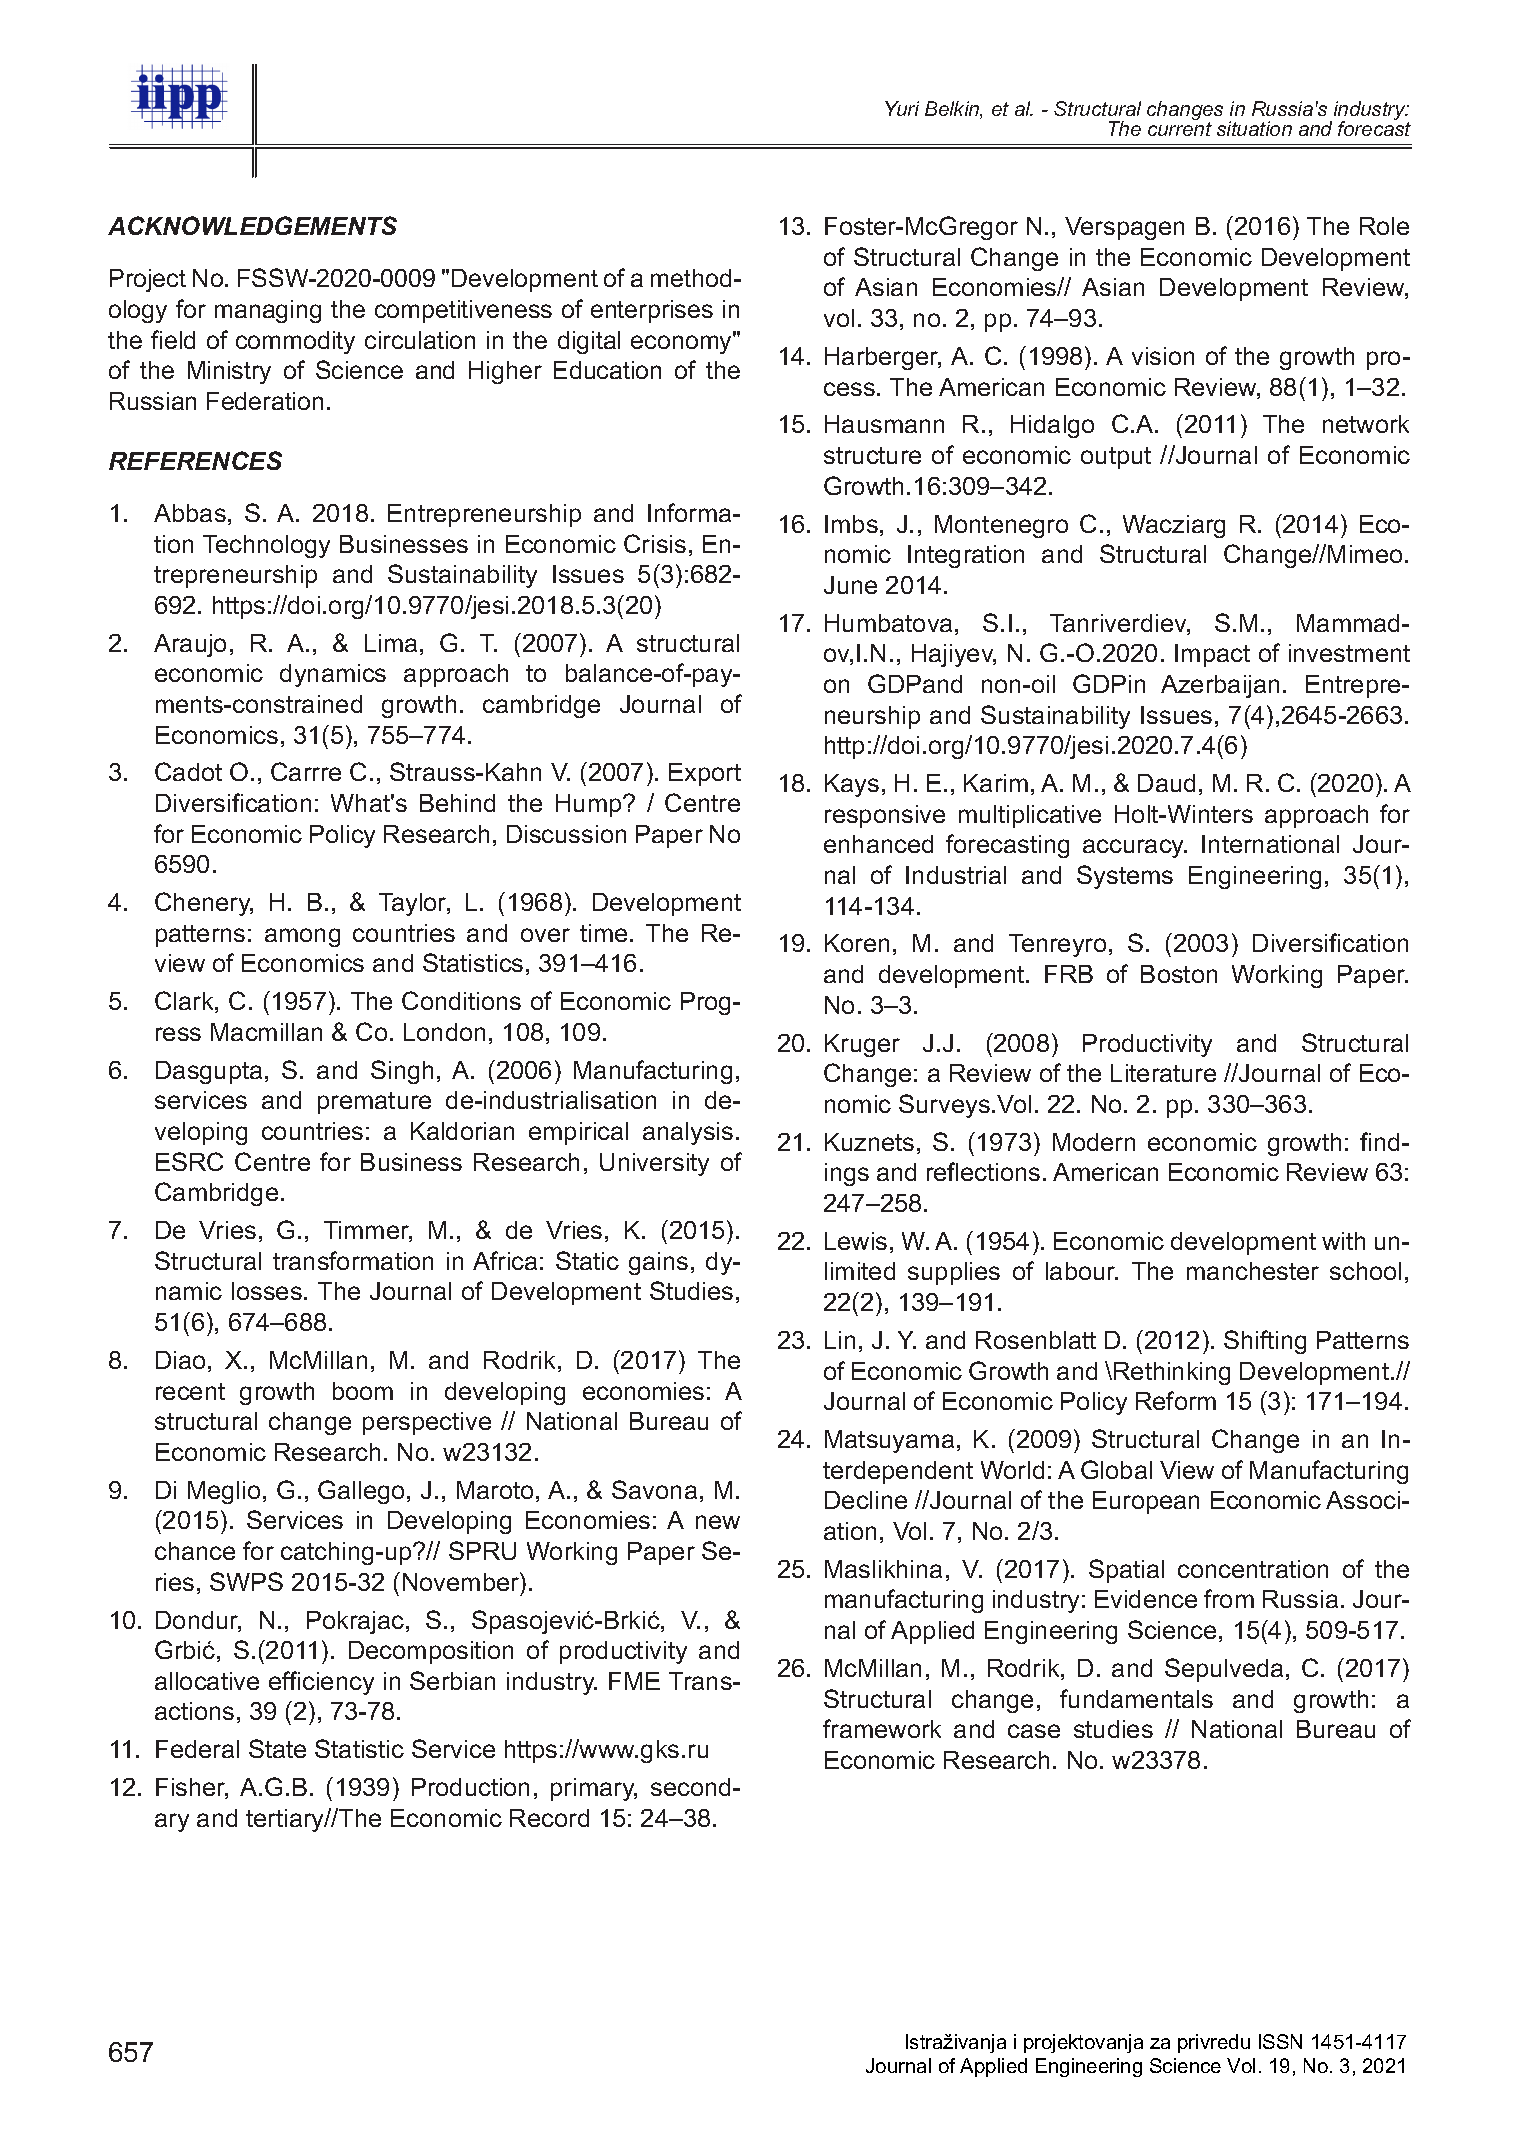 The image size is (1519, 2149). Describe the element at coordinates (268, 311) in the document. I see `managing` at that location.
